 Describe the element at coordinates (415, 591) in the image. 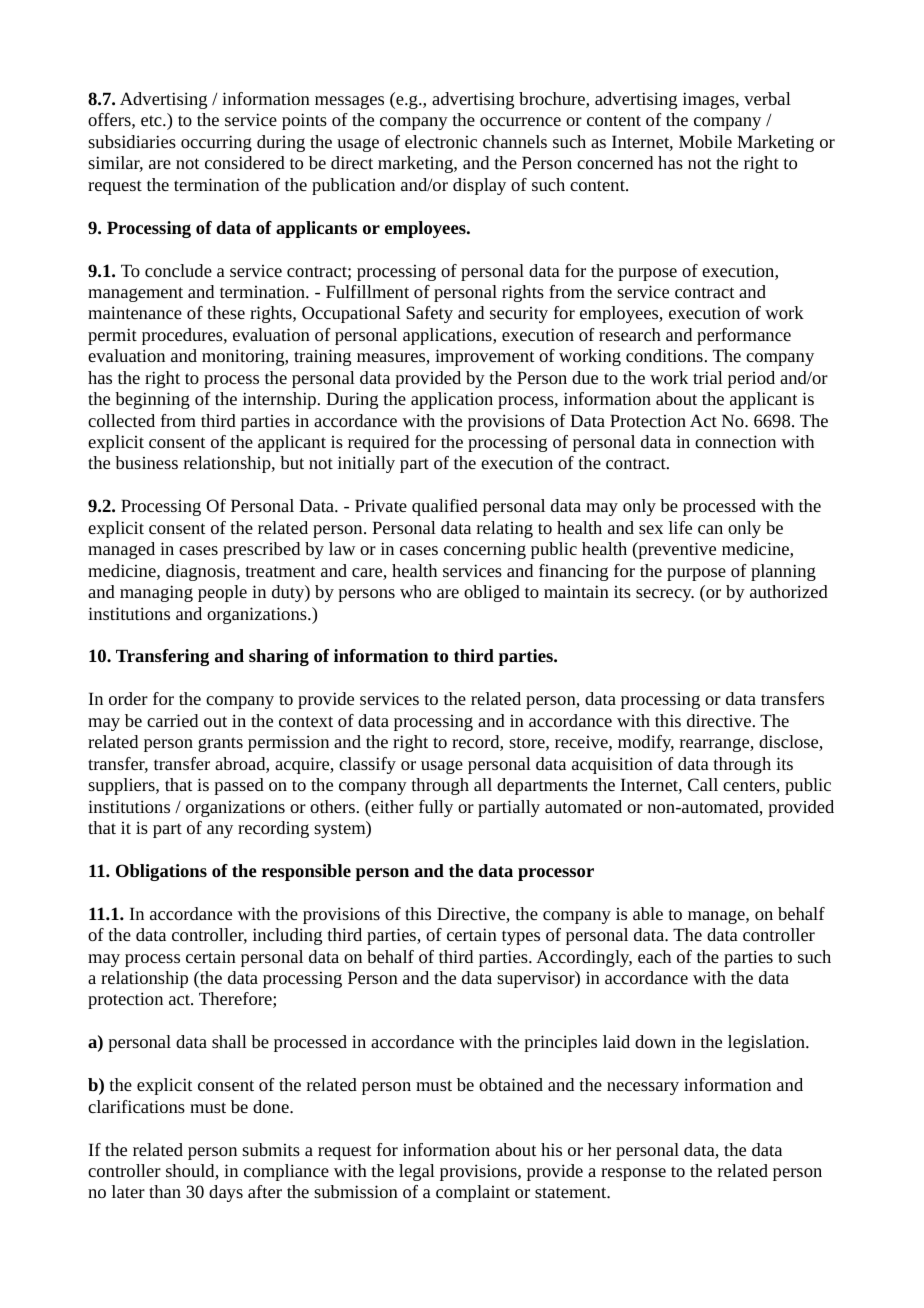

I see `who` at that location.
